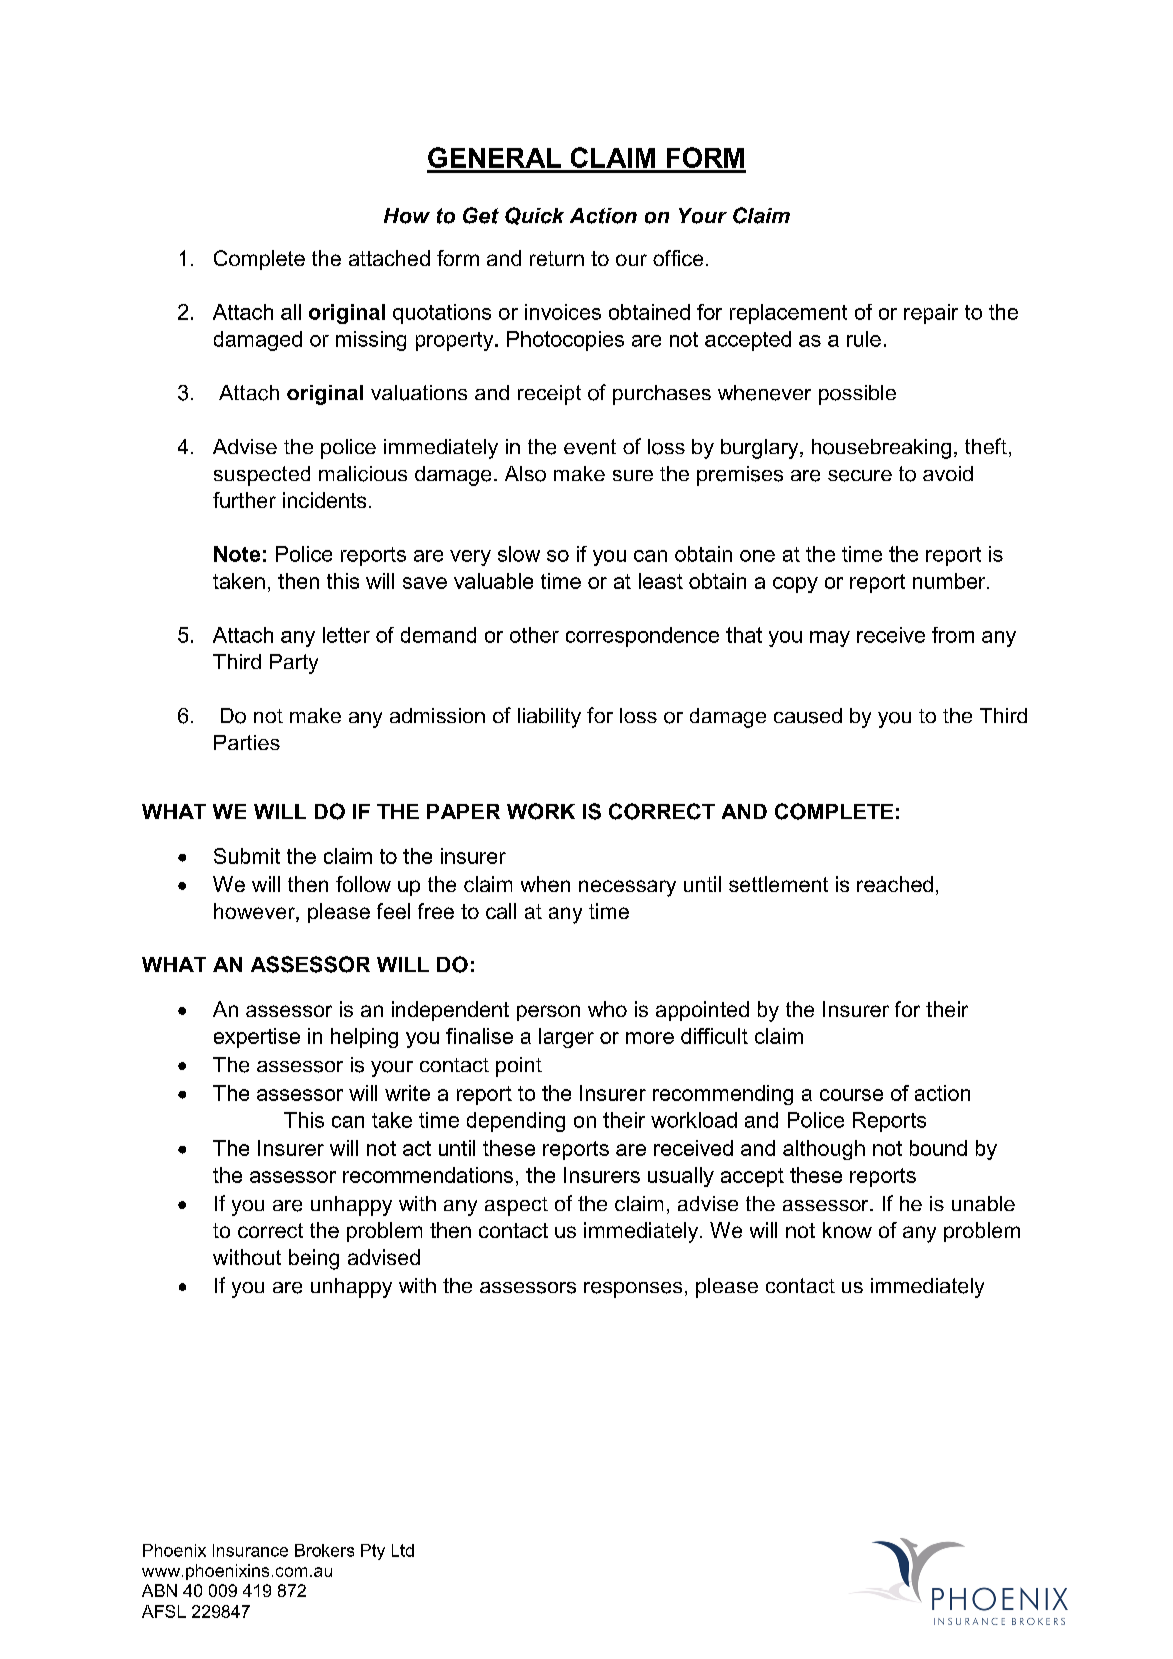 This image has height=1659, width=1173. What do you see at coordinates (257, 1038) in the image?
I see `expertise` at bounding box center [257, 1038].
